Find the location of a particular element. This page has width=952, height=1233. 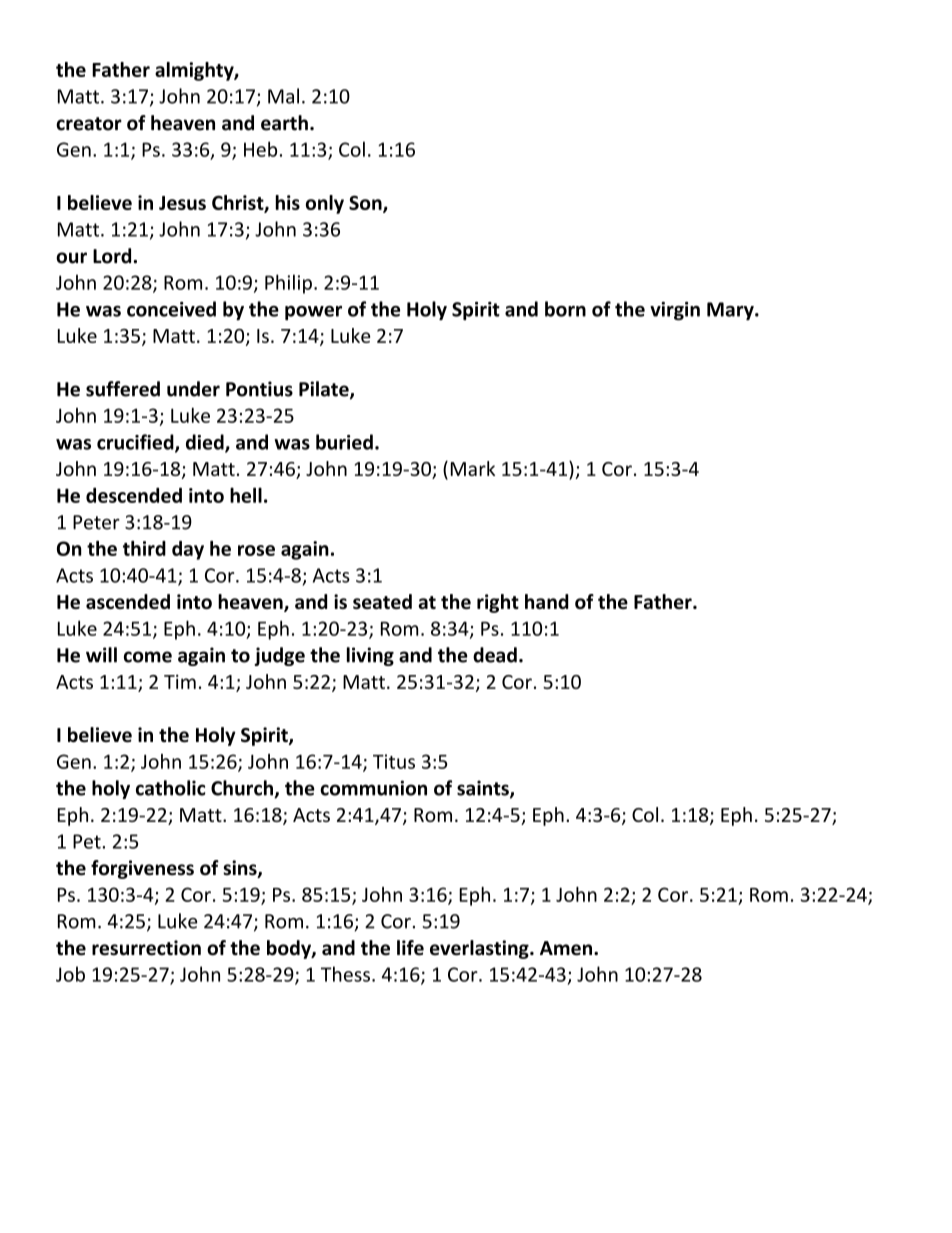

creator is located at coordinates (89, 124).
